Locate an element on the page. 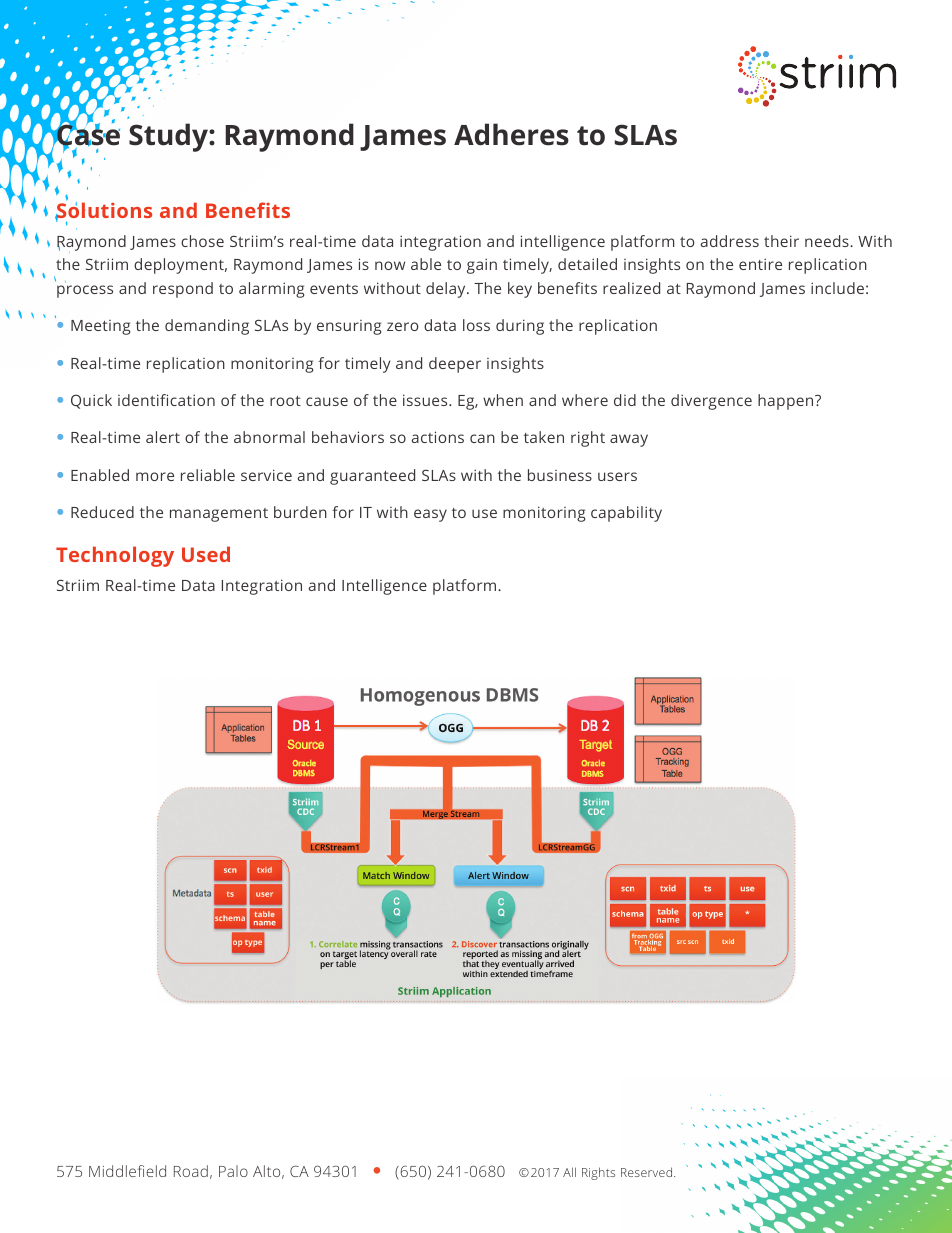 The width and height of the page is (952, 1233). Technology is located at coordinates (115, 556).
